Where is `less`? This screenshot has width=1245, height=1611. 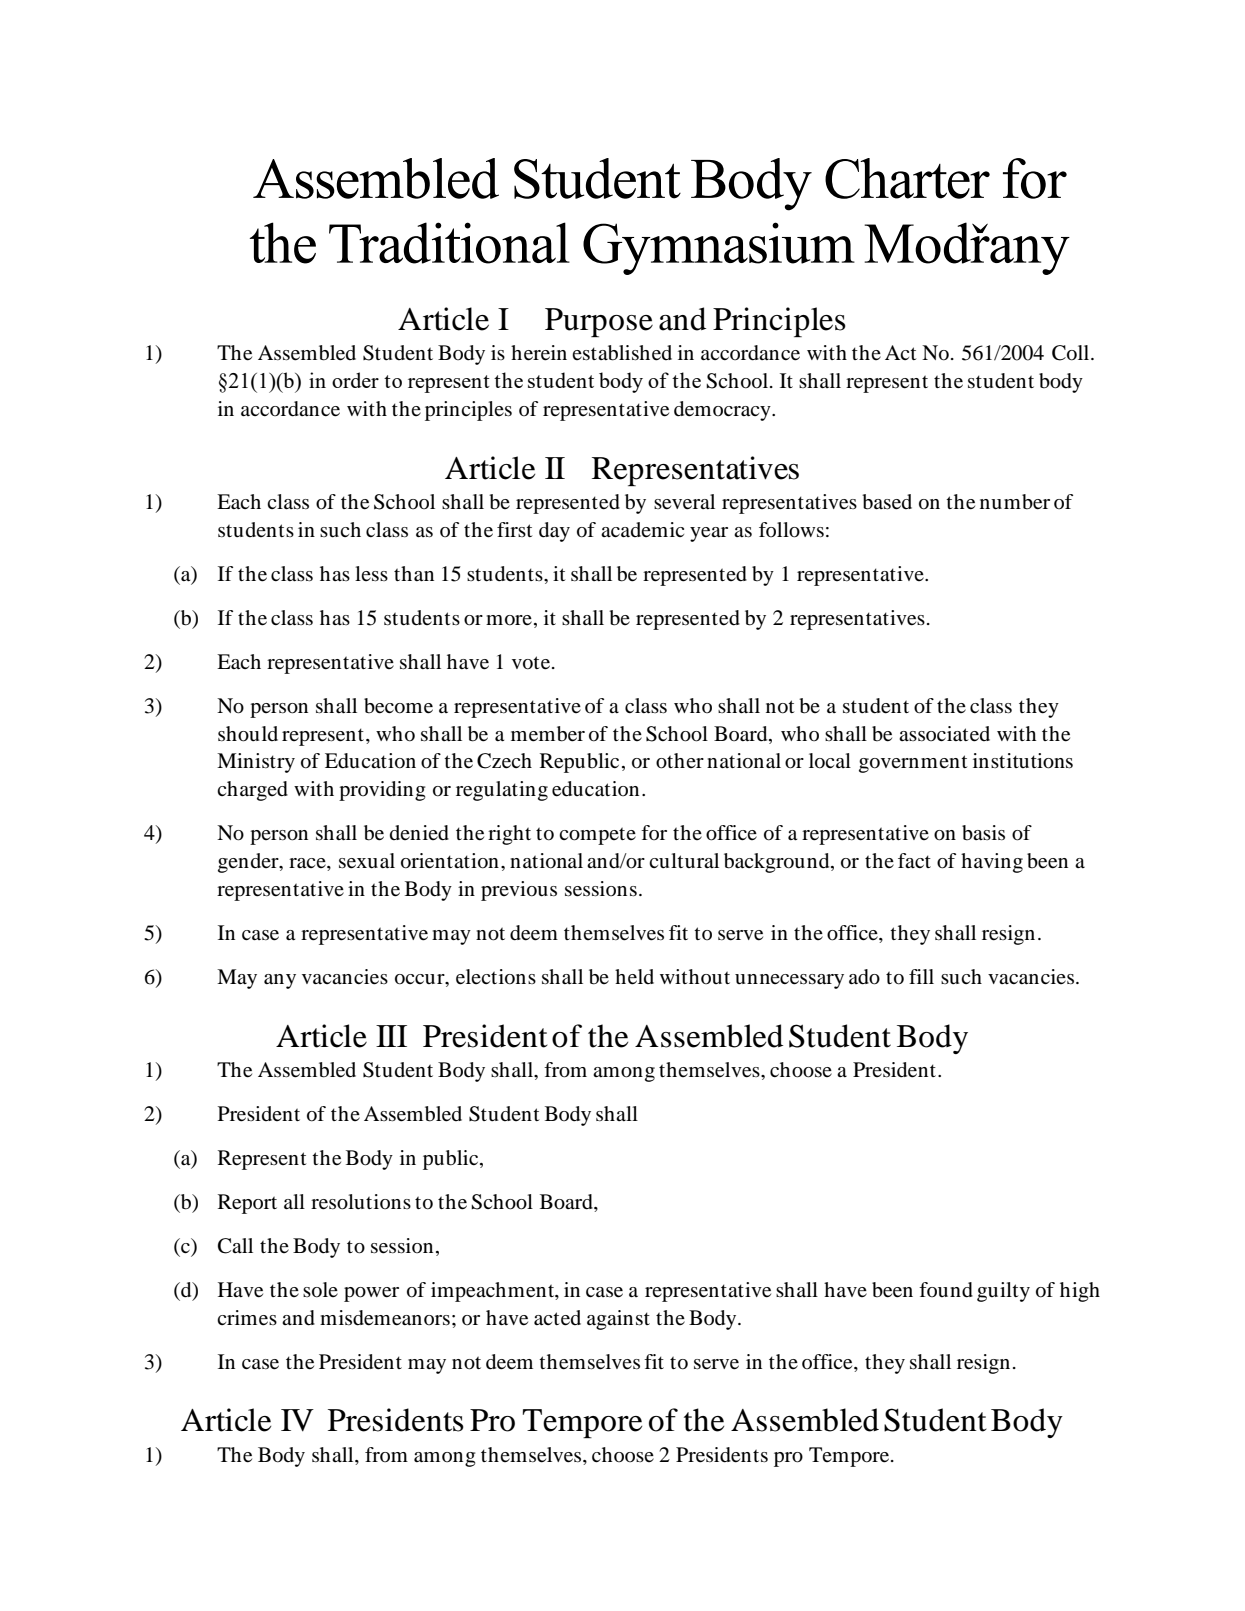
less is located at coordinates (371, 574).
